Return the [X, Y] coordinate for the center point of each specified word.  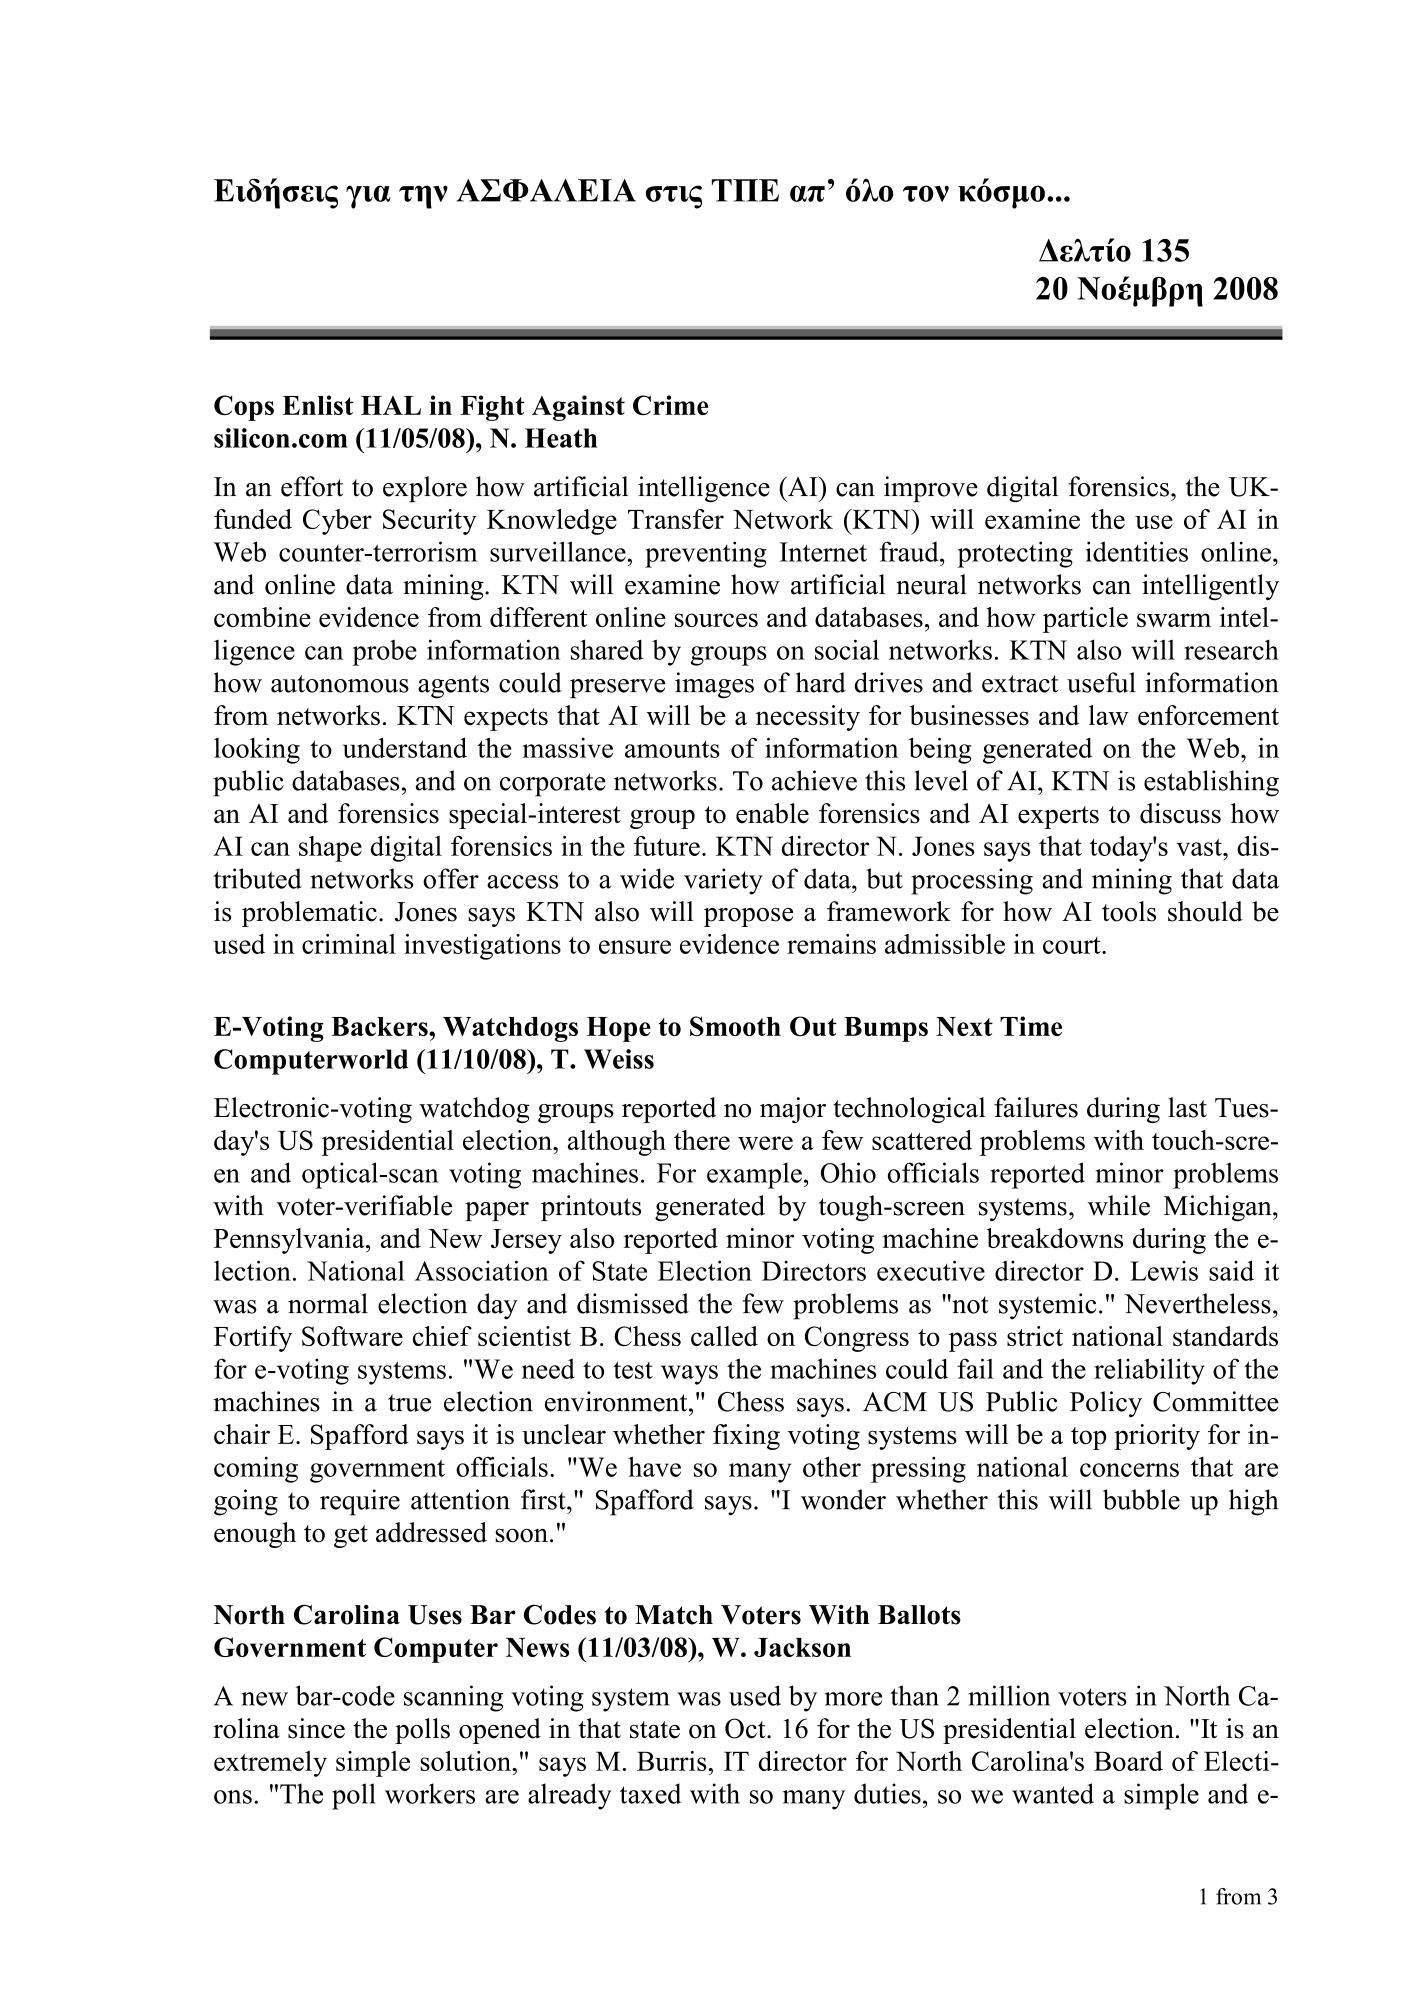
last [1187, 1107]
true [409, 1403]
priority [1157, 1437]
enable [772, 813]
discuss [1180, 813]
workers [430, 1793]
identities [1137, 551]
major [793, 1110]
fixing [746, 1437]
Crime [671, 405]
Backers [380, 1026]
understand [405, 747]
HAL [391, 405]
